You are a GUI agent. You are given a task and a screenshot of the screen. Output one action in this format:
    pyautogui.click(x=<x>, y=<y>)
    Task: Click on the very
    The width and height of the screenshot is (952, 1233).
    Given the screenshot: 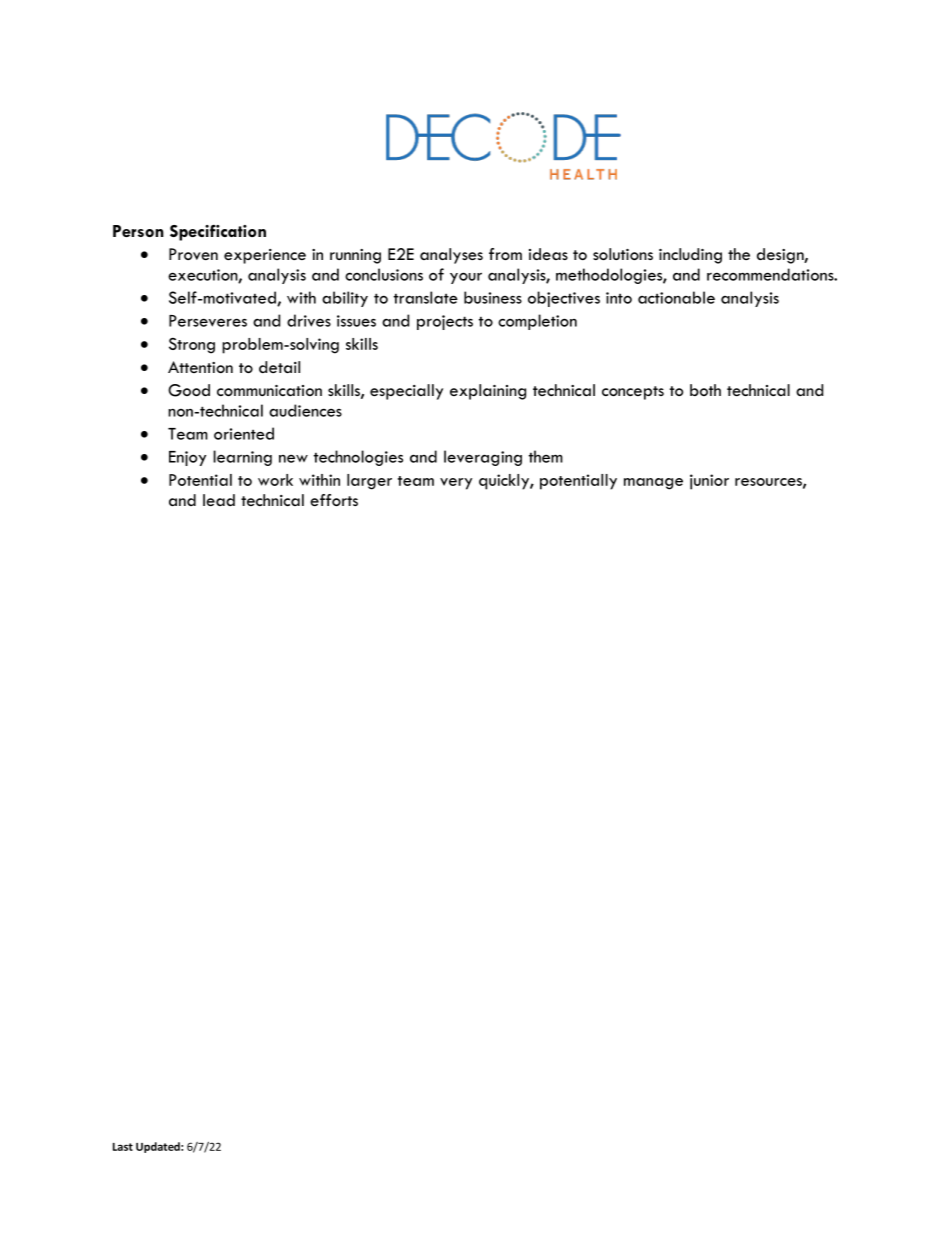 What is the action you would take?
    pyautogui.click(x=456, y=484)
